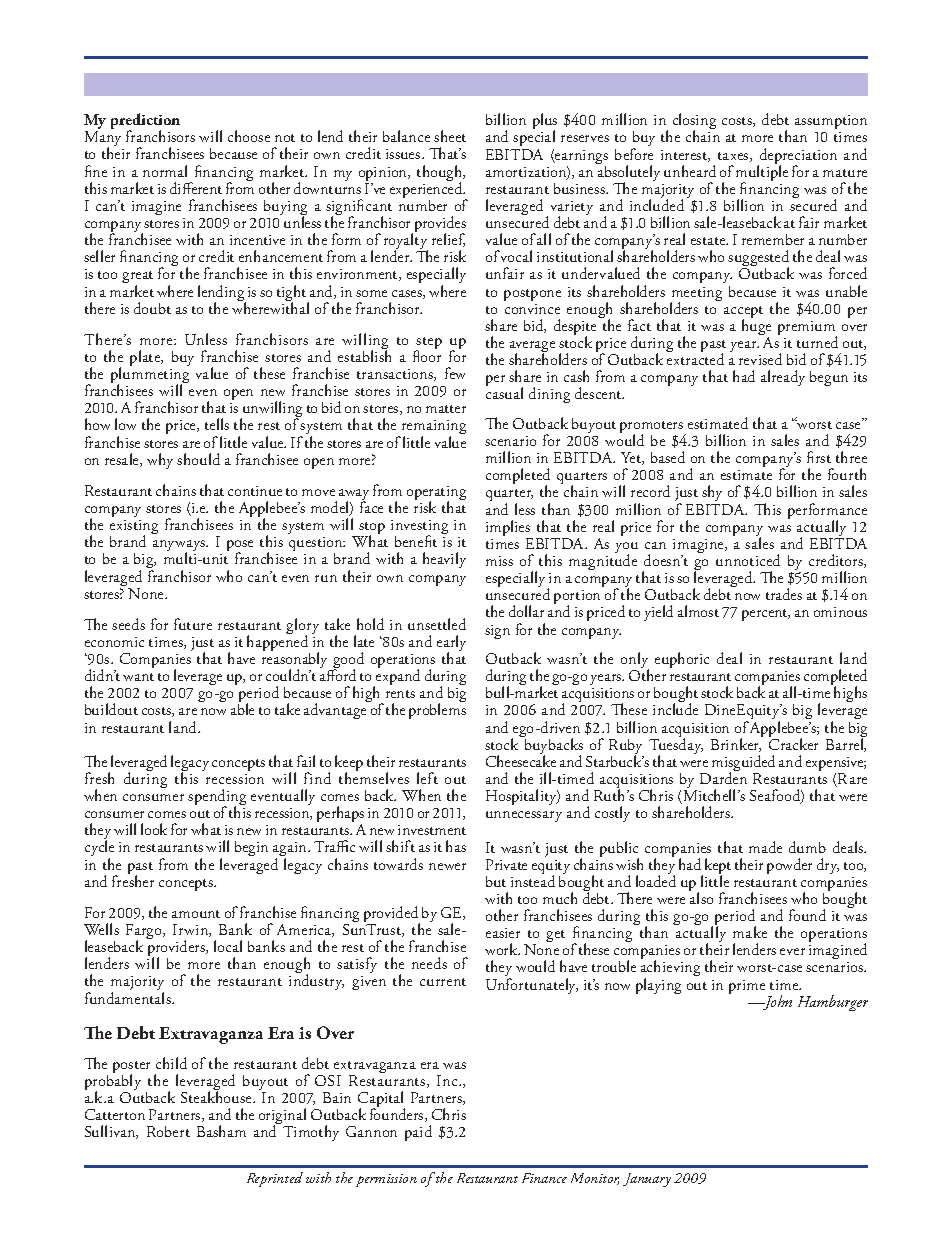 The width and height of the screenshot is (952, 1233). What do you see at coordinates (682, 660) in the screenshot?
I see `euphoric` at bounding box center [682, 660].
